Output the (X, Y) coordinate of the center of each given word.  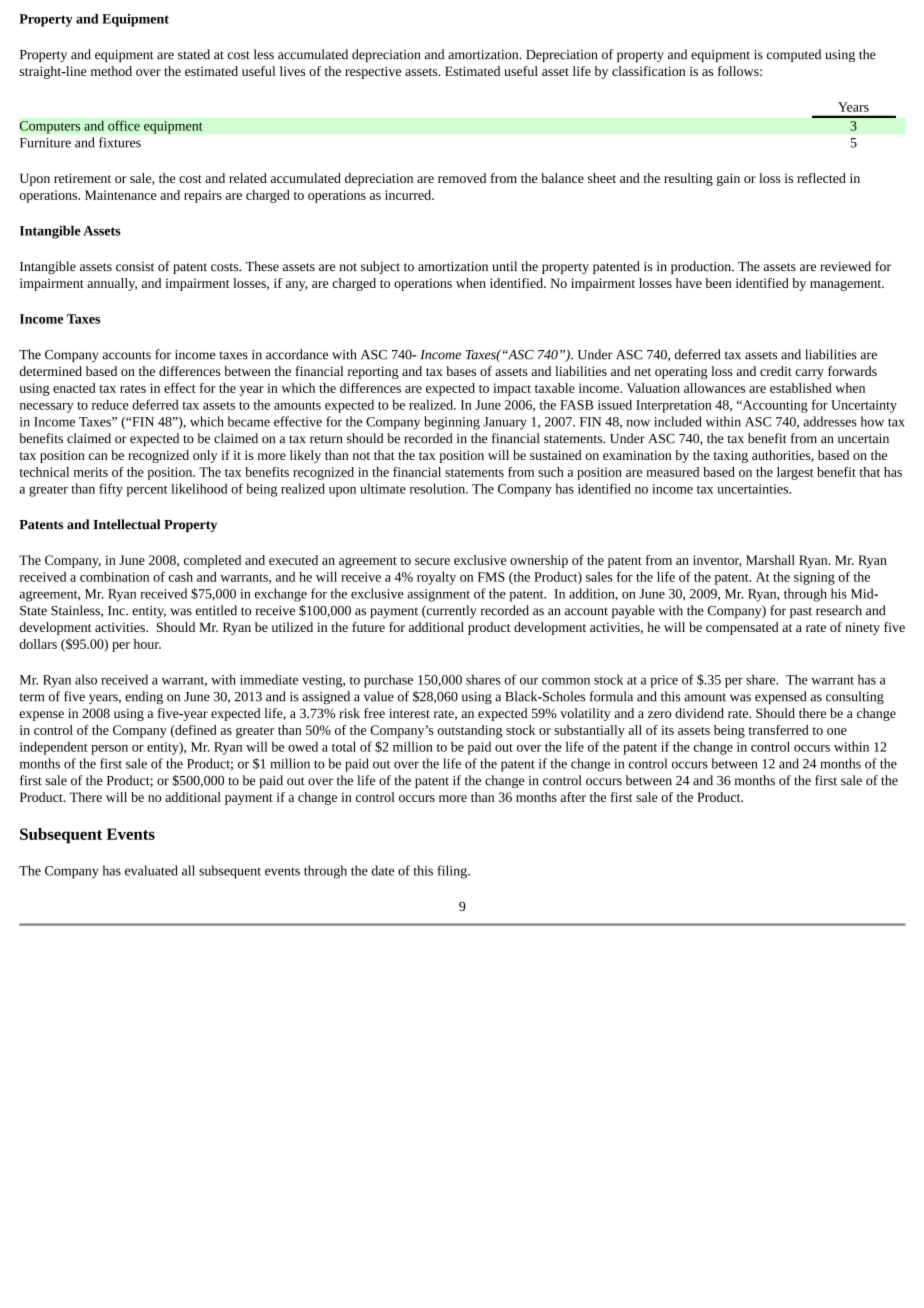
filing (453, 872)
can (98, 456)
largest (795, 473)
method (111, 71)
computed (794, 55)
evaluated (151, 870)
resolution (438, 488)
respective (373, 72)
